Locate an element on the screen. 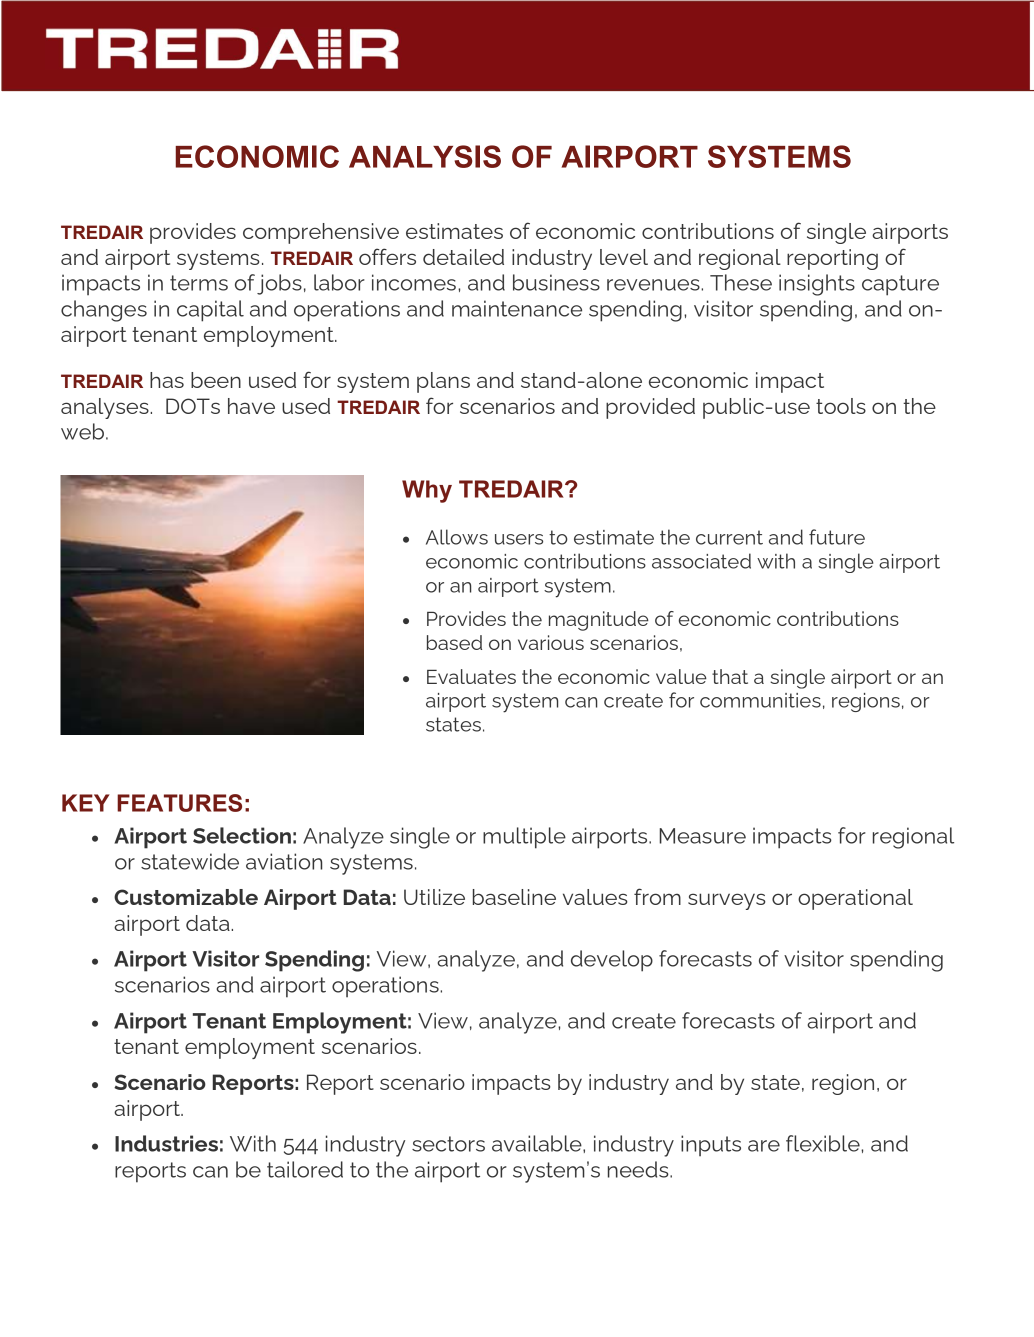 This screenshot has height=1337, width=1034. tailored is located at coordinates (305, 1169).
